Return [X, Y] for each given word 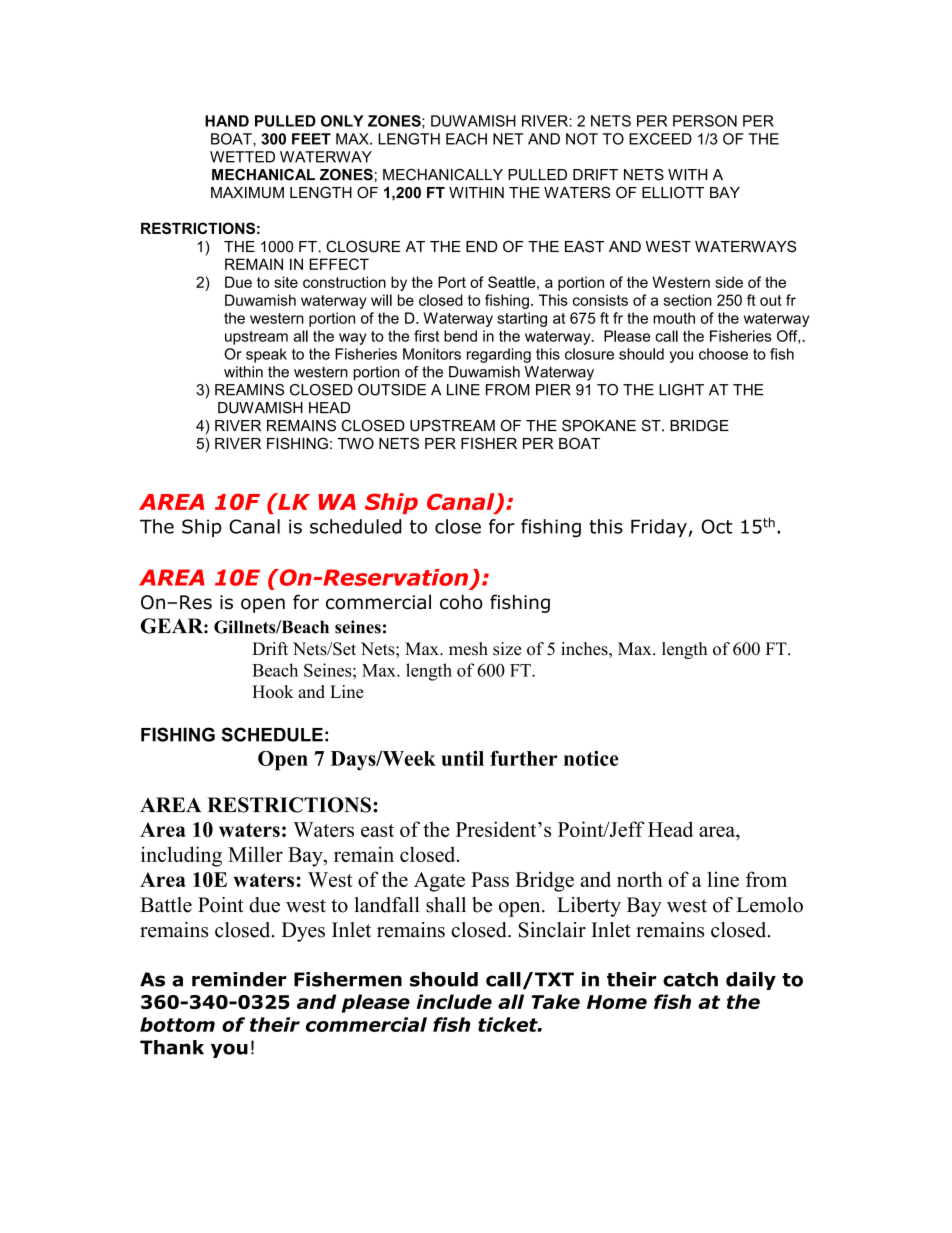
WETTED [242, 157]
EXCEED [660, 139]
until [462, 758]
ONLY [342, 121]
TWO [356, 443]
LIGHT [681, 390]
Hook [272, 692]
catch [690, 979]
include [454, 1001]
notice [591, 758]
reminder [239, 979]
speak [266, 355]
